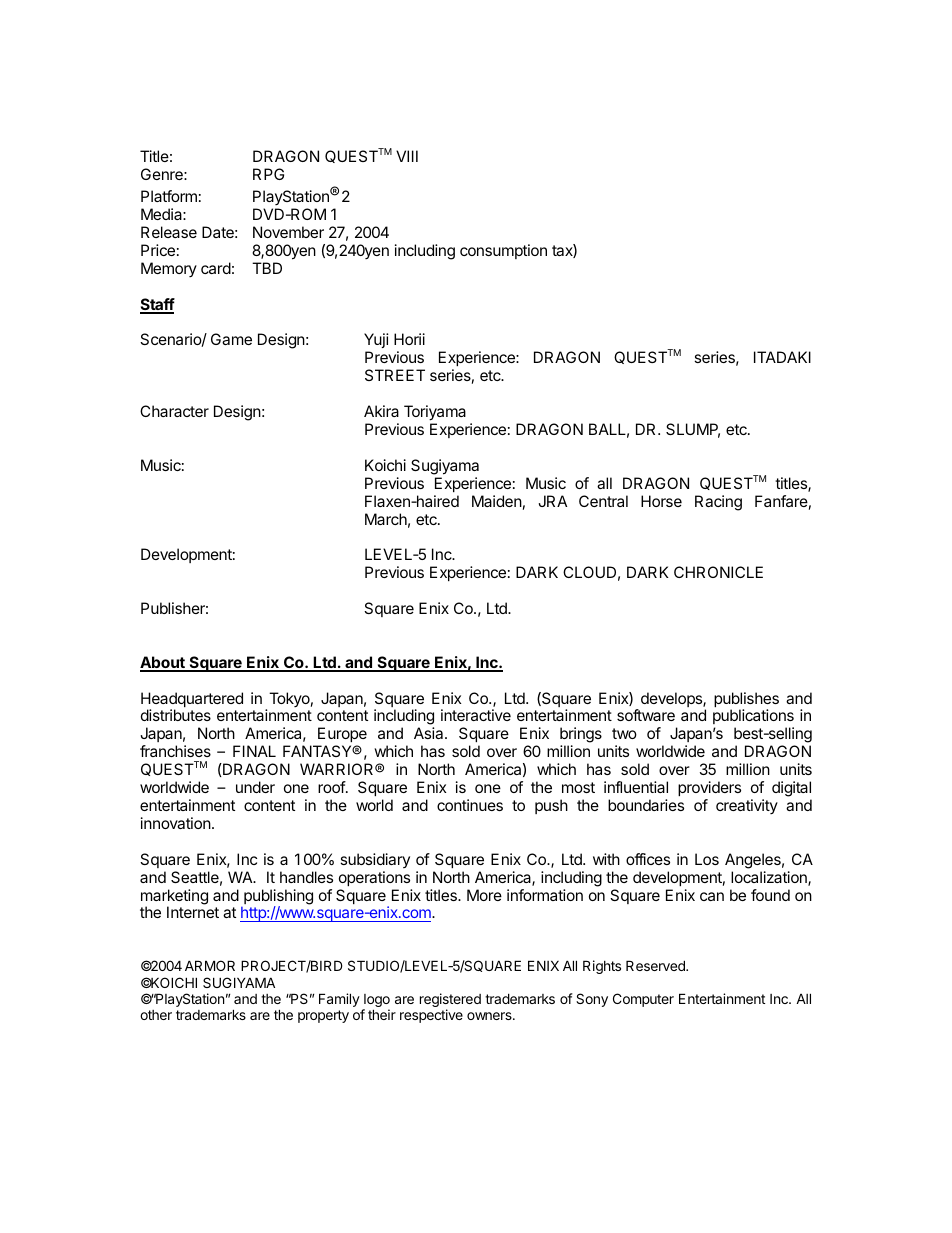  Describe the element at coordinates (503, 251) in the screenshot. I see `consumption` at that location.
